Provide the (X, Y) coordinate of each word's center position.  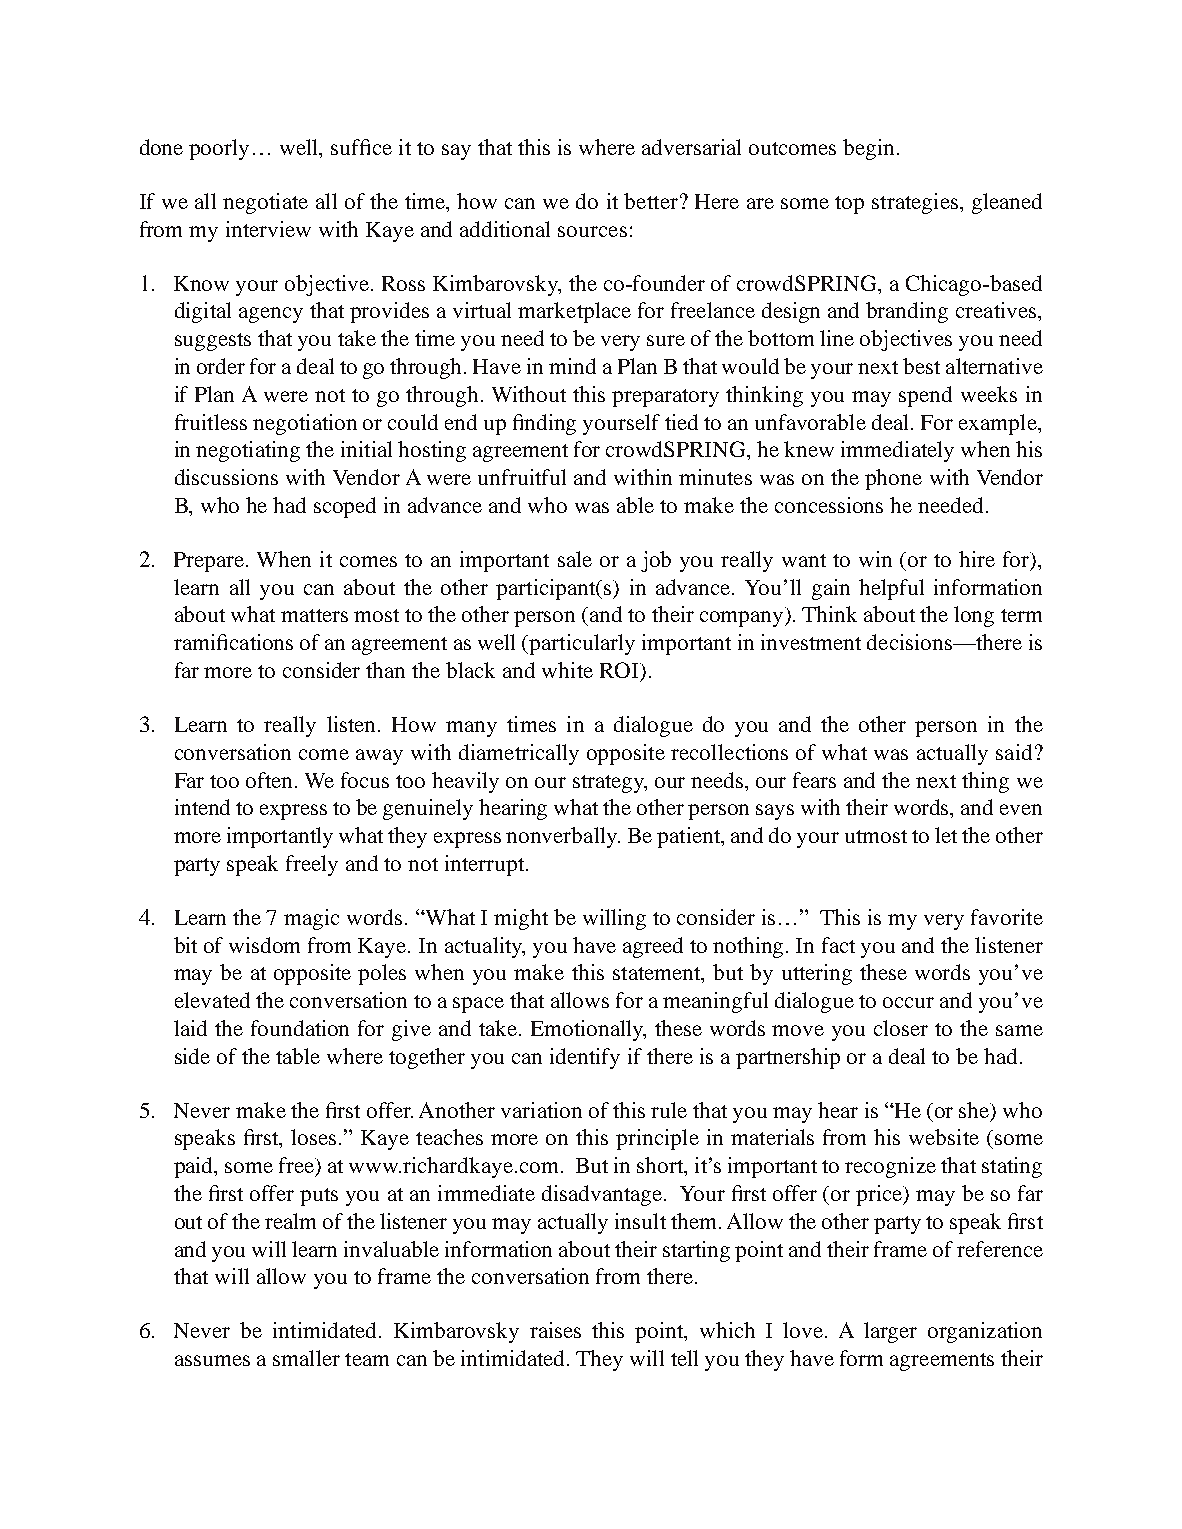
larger (890, 1332)
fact (838, 945)
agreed (653, 947)
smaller (306, 1358)
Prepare (210, 562)
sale (575, 559)
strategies (915, 203)
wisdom (264, 945)
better (651, 201)
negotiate (265, 203)
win (875, 559)
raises (555, 1330)
